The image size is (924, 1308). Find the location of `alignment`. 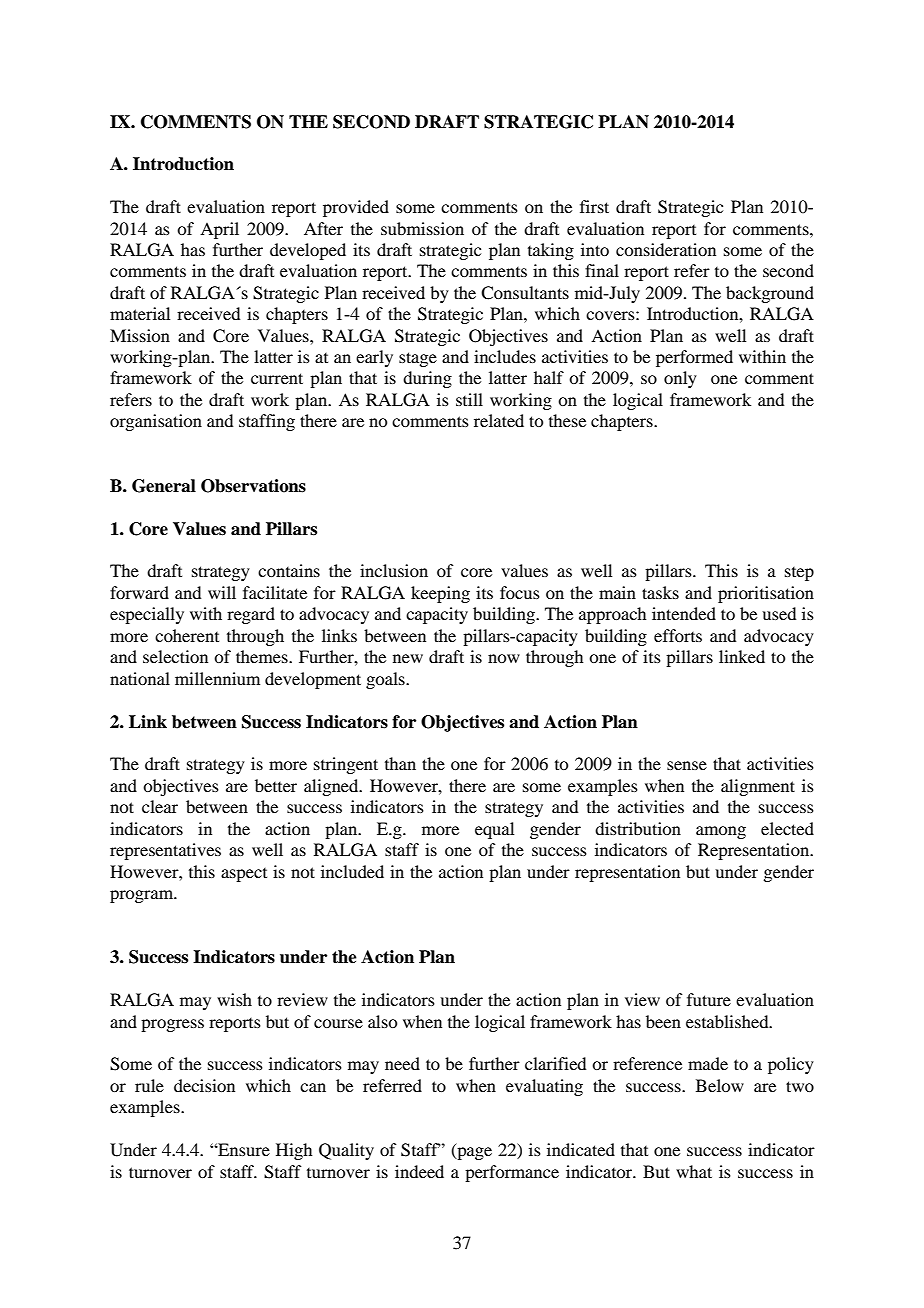

alignment is located at coordinates (758, 787).
